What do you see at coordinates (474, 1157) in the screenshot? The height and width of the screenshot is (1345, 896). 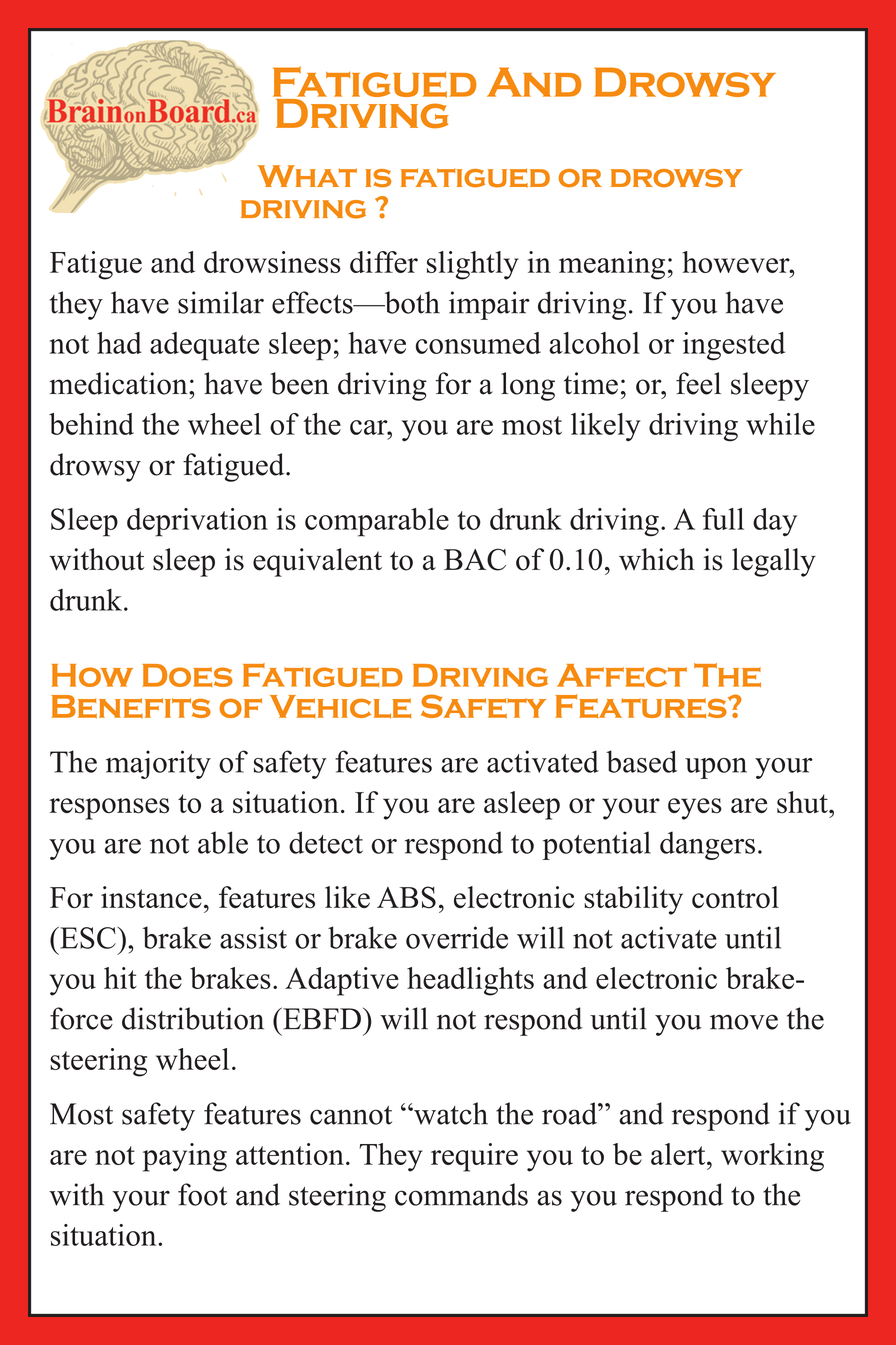 I see `require` at bounding box center [474, 1157].
